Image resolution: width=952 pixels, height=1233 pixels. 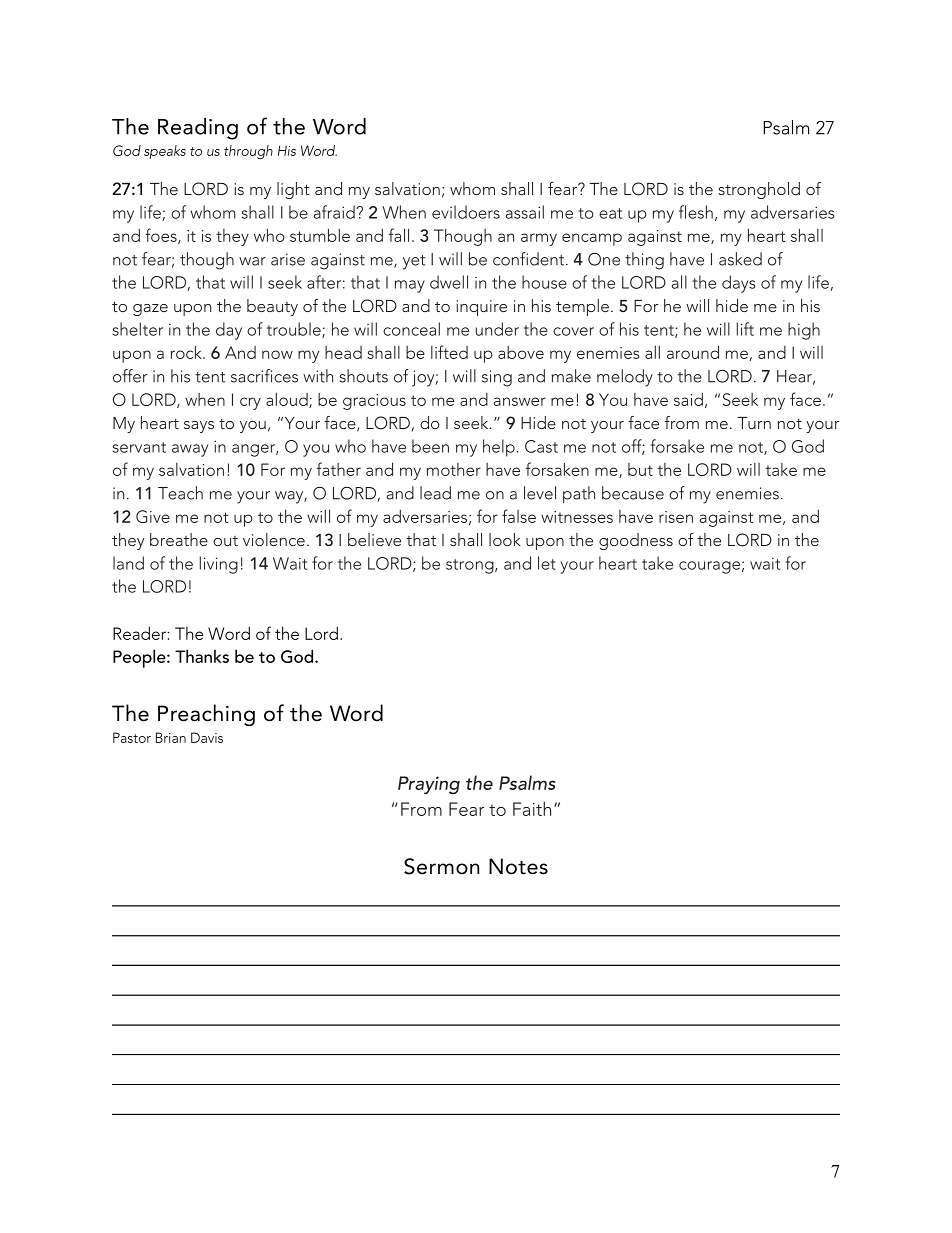 What do you see at coordinates (248, 152) in the page?
I see `through` at bounding box center [248, 152].
